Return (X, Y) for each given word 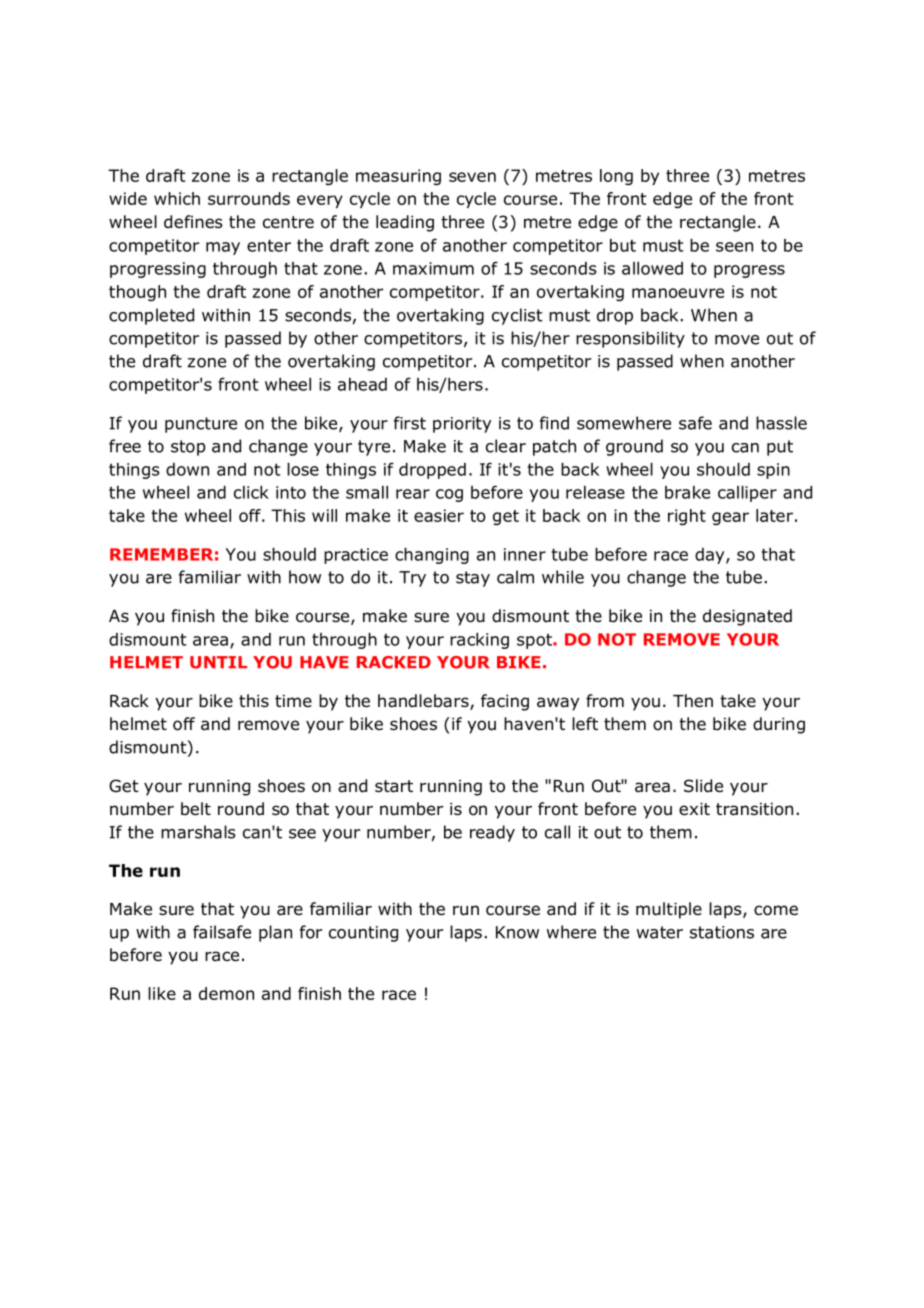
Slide (703, 786)
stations (722, 932)
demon (226, 993)
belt (196, 809)
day (711, 556)
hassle (781, 423)
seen (734, 247)
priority (462, 425)
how (305, 577)
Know (517, 932)
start (394, 786)
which (177, 198)
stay (473, 579)
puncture (201, 425)
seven (472, 177)
